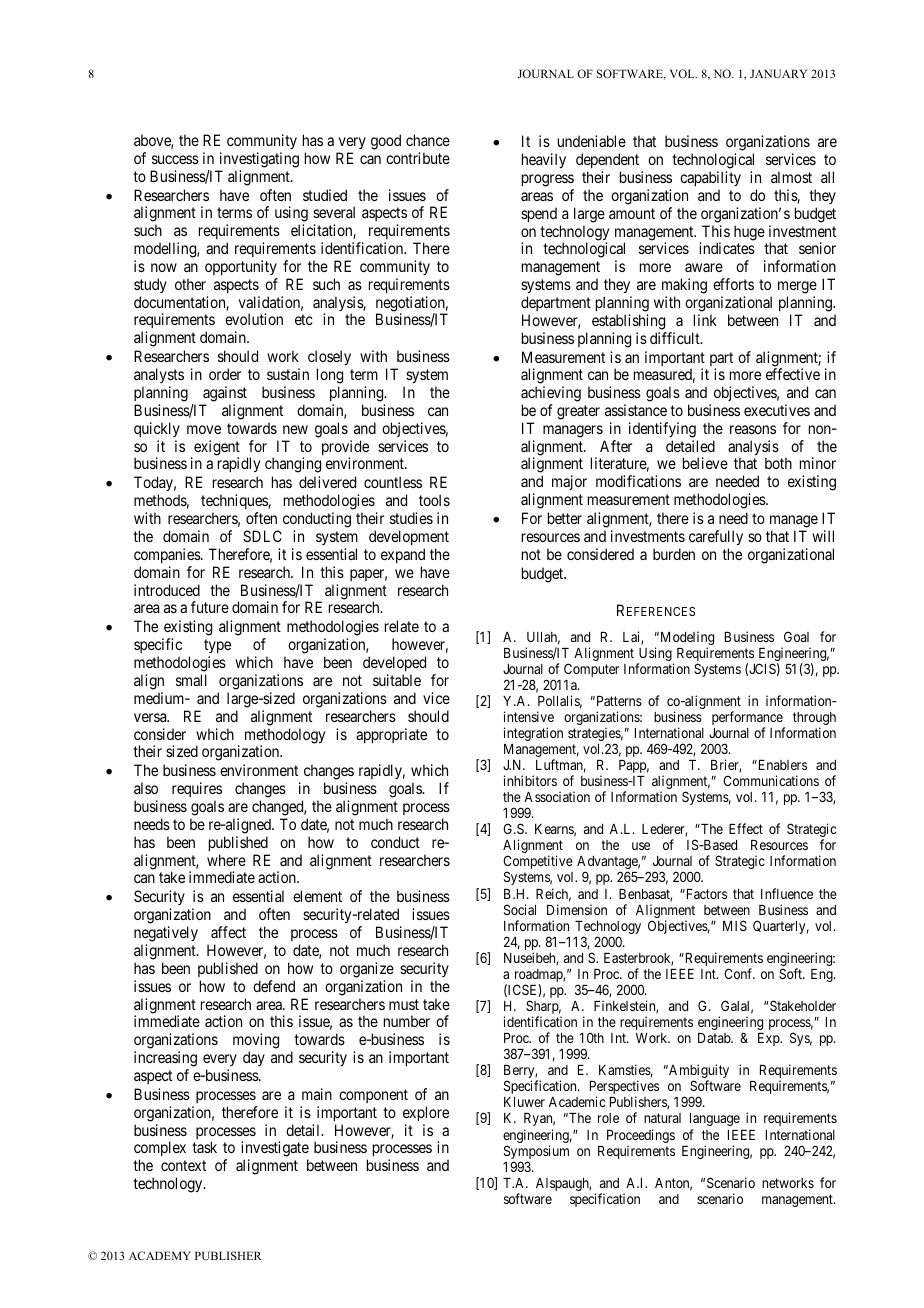 The width and height of the screenshot is (924, 1308). Describe the element at coordinates (217, 648) in the screenshot. I see `type` at that location.
